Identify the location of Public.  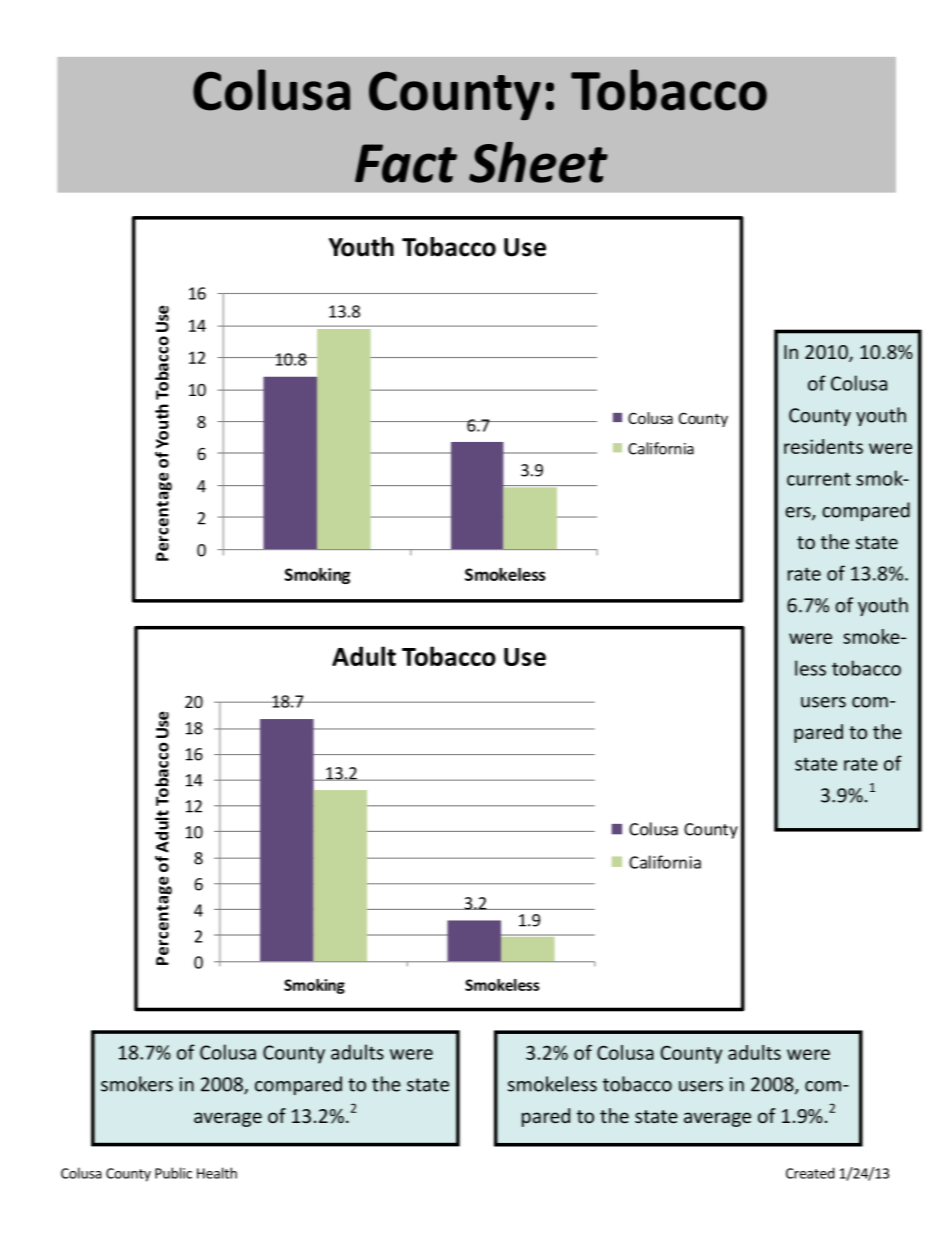
(173, 1173).
